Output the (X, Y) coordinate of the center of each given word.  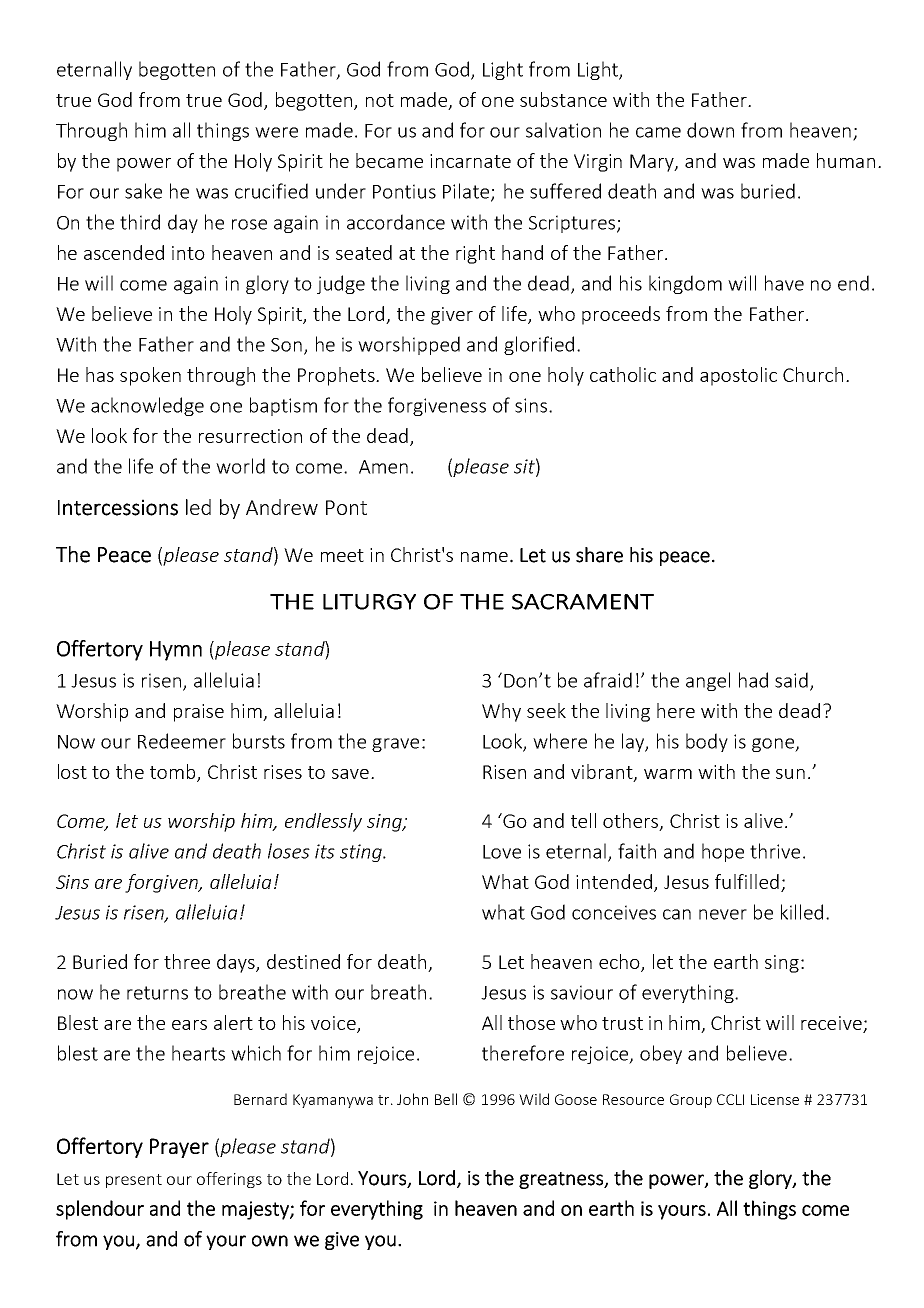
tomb (174, 773)
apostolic (738, 376)
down (710, 130)
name (484, 557)
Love (502, 852)
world (240, 466)
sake (143, 191)
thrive (775, 851)
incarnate (470, 161)
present (134, 1181)
